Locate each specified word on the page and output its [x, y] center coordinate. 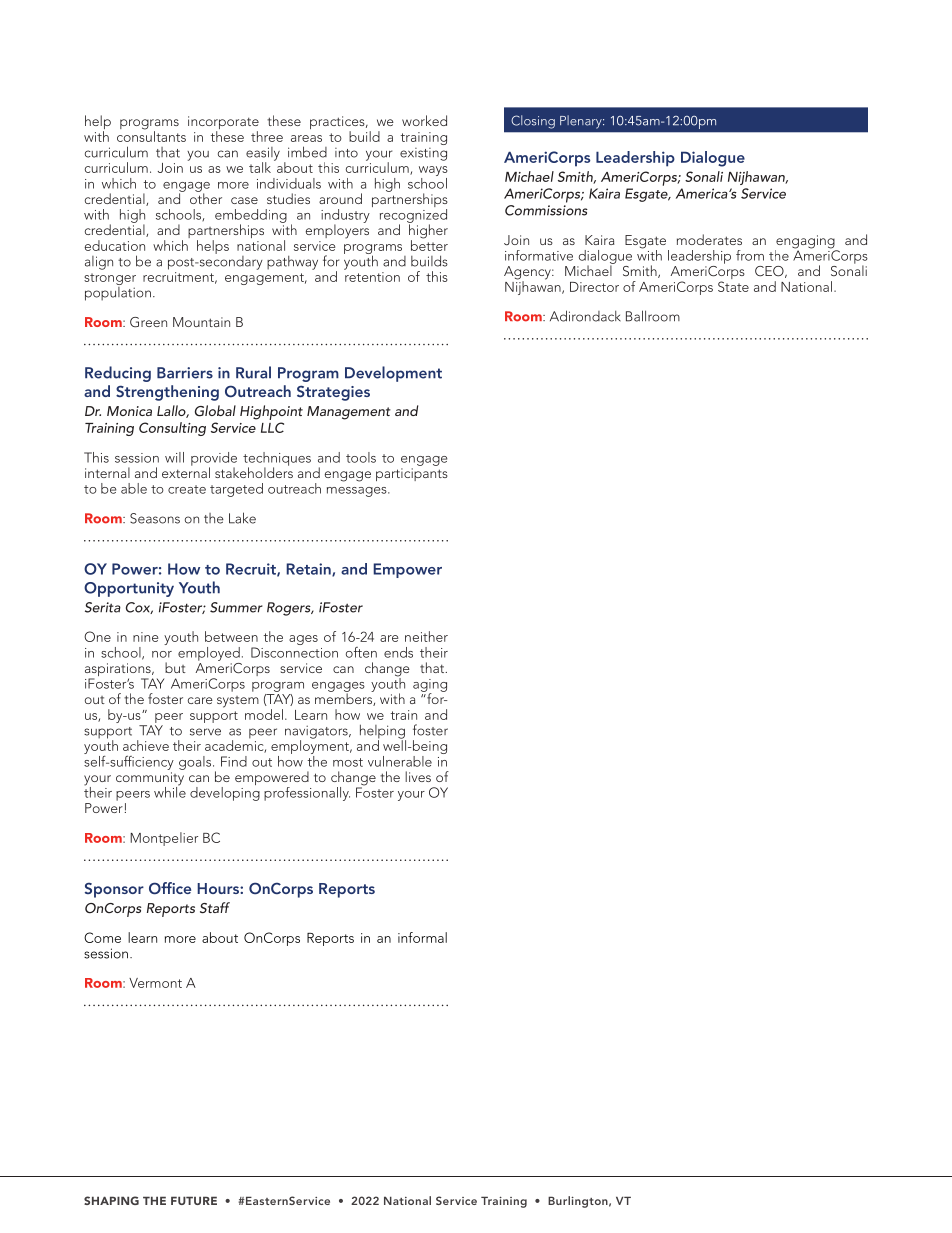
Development [393, 374]
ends [398, 652]
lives [418, 776]
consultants [151, 135]
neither [426, 636]
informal [422, 937]
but [175, 667]
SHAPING [111, 1200]
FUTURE [194, 1200]
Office [170, 888]
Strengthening [167, 393]
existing [423, 154]
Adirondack [585, 316]
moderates [709, 239]
